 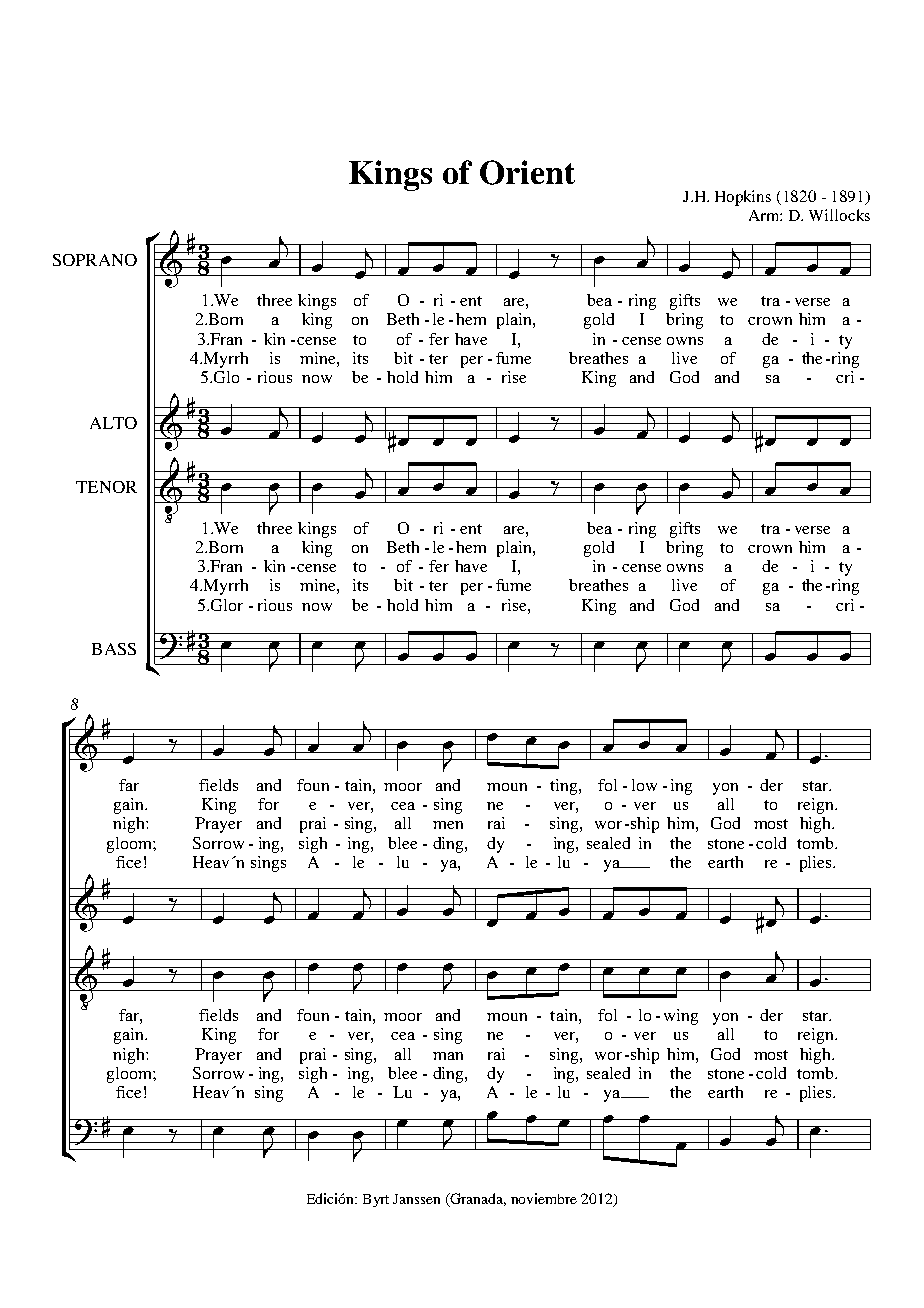 I want to click on Orient, so click(x=527, y=172).
